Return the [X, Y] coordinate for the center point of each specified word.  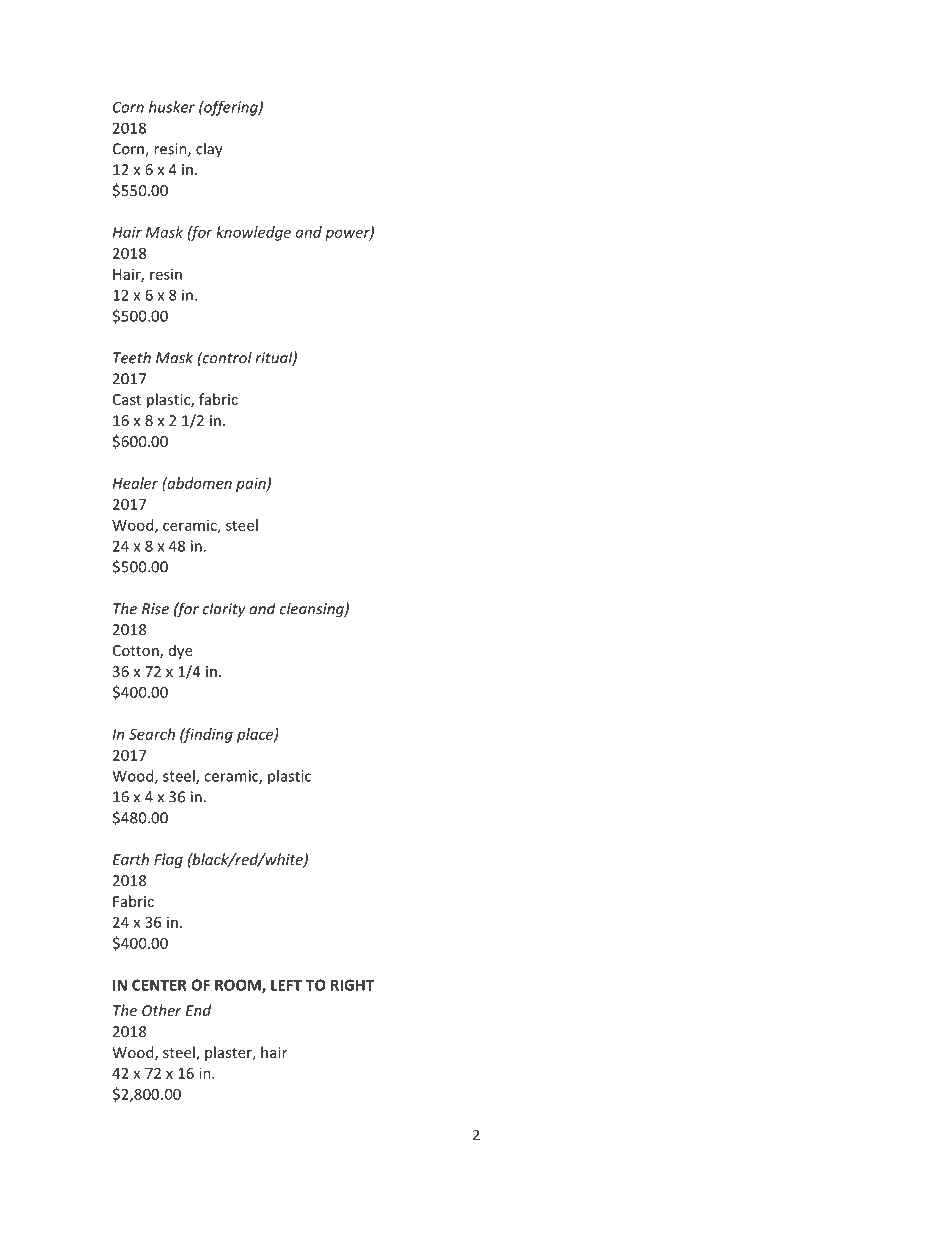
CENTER [159, 985]
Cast [127, 399]
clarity [224, 610]
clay [209, 150]
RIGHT [352, 985]
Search [152, 734]
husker [172, 107]
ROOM [239, 986]
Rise [155, 609]
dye [181, 651]
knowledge [253, 233]
